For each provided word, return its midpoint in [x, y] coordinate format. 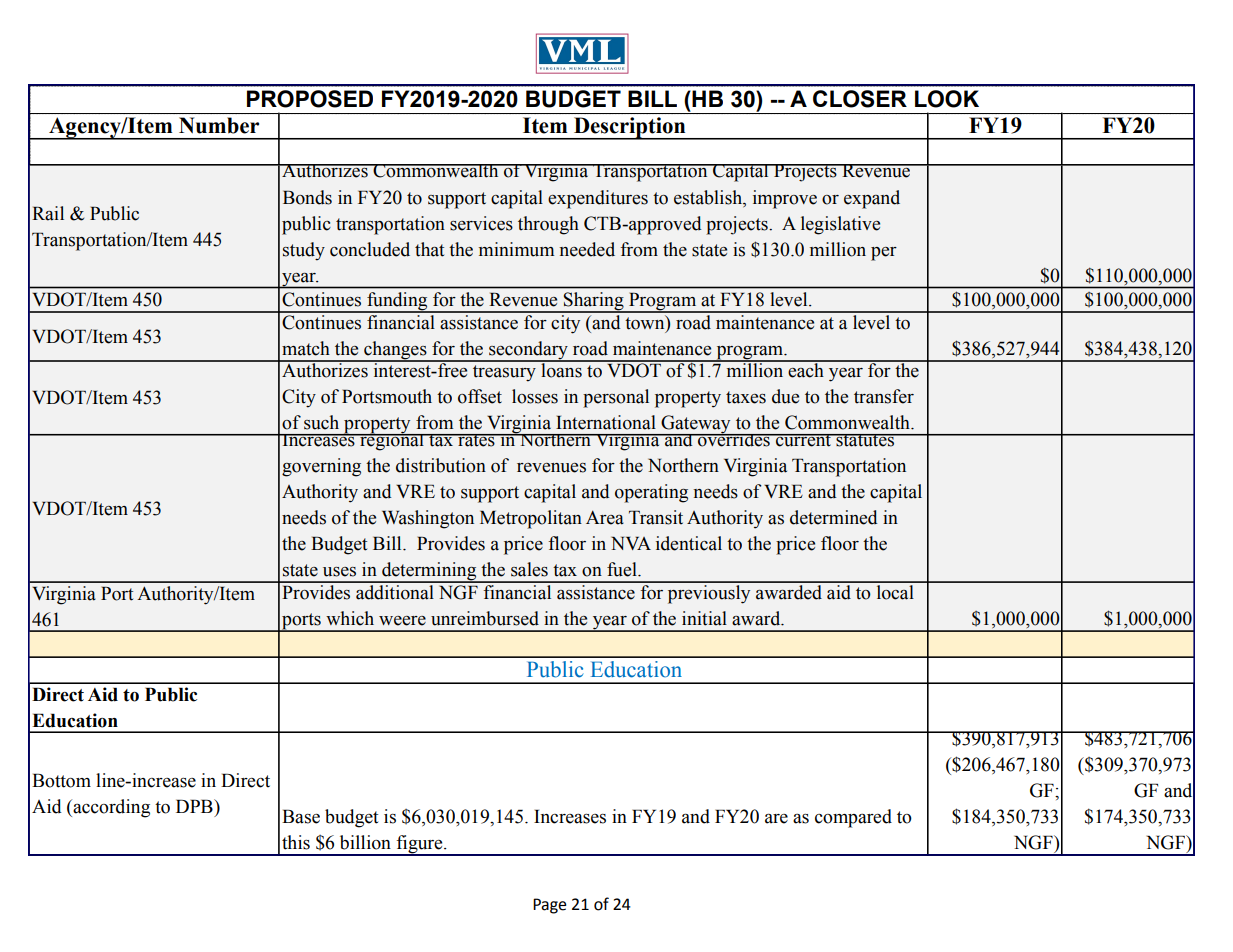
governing [321, 467]
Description [630, 128]
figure [419, 845]
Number [219, 125]
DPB [195, 806]
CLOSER [860, 99]
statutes [865, 440]
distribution [441, 465]
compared [853, 818]
